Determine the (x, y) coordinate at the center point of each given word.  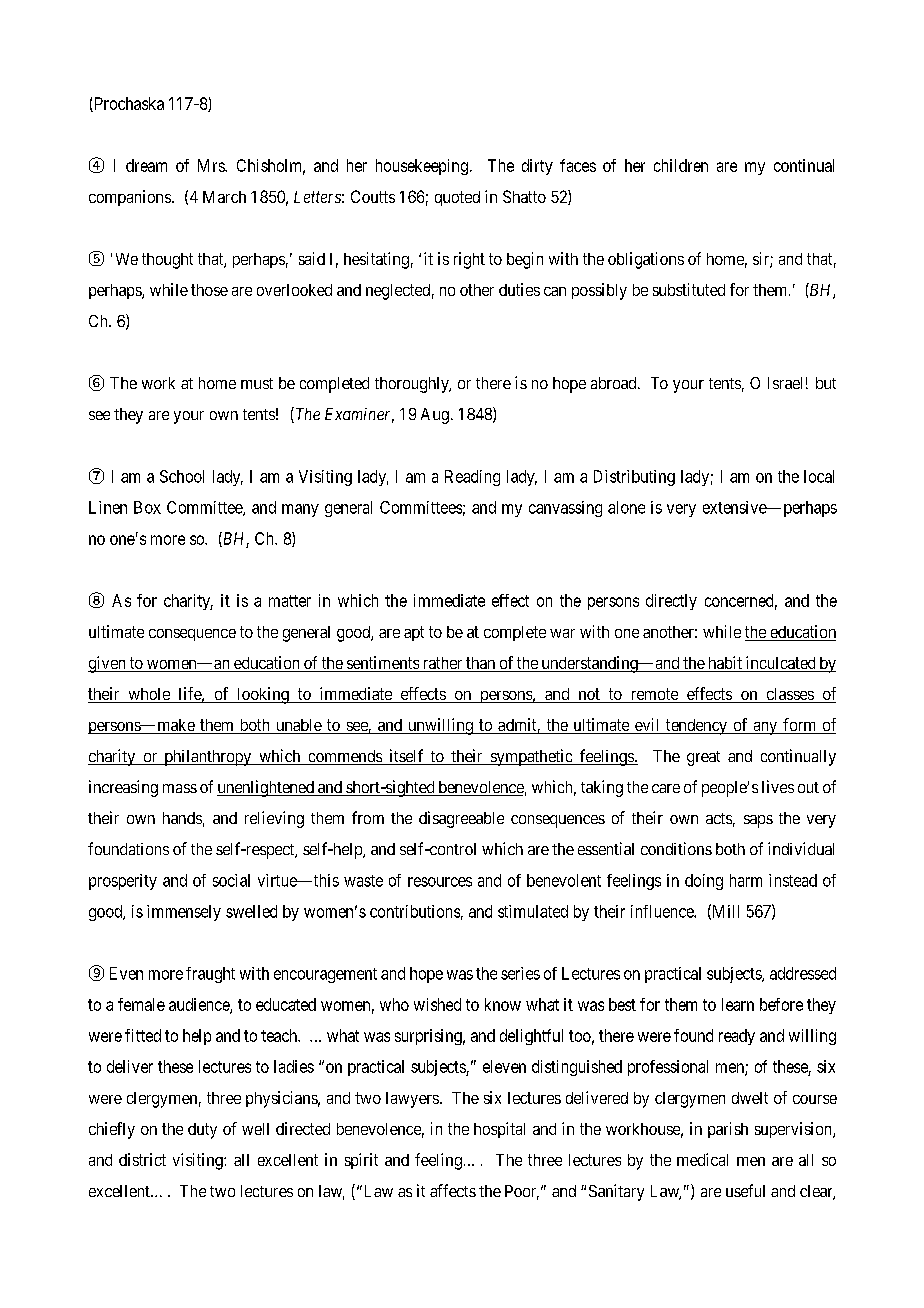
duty (202, 1131)
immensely (184, 913)
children (681, 165)
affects (453, 1190)
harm (746, 880)
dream (146, 165)
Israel (785, 383)
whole (149, 695)
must (257, 383)
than (481, 664)
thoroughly (413, 385)
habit (724, 664)
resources (440, 882)
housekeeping (422, 167)
